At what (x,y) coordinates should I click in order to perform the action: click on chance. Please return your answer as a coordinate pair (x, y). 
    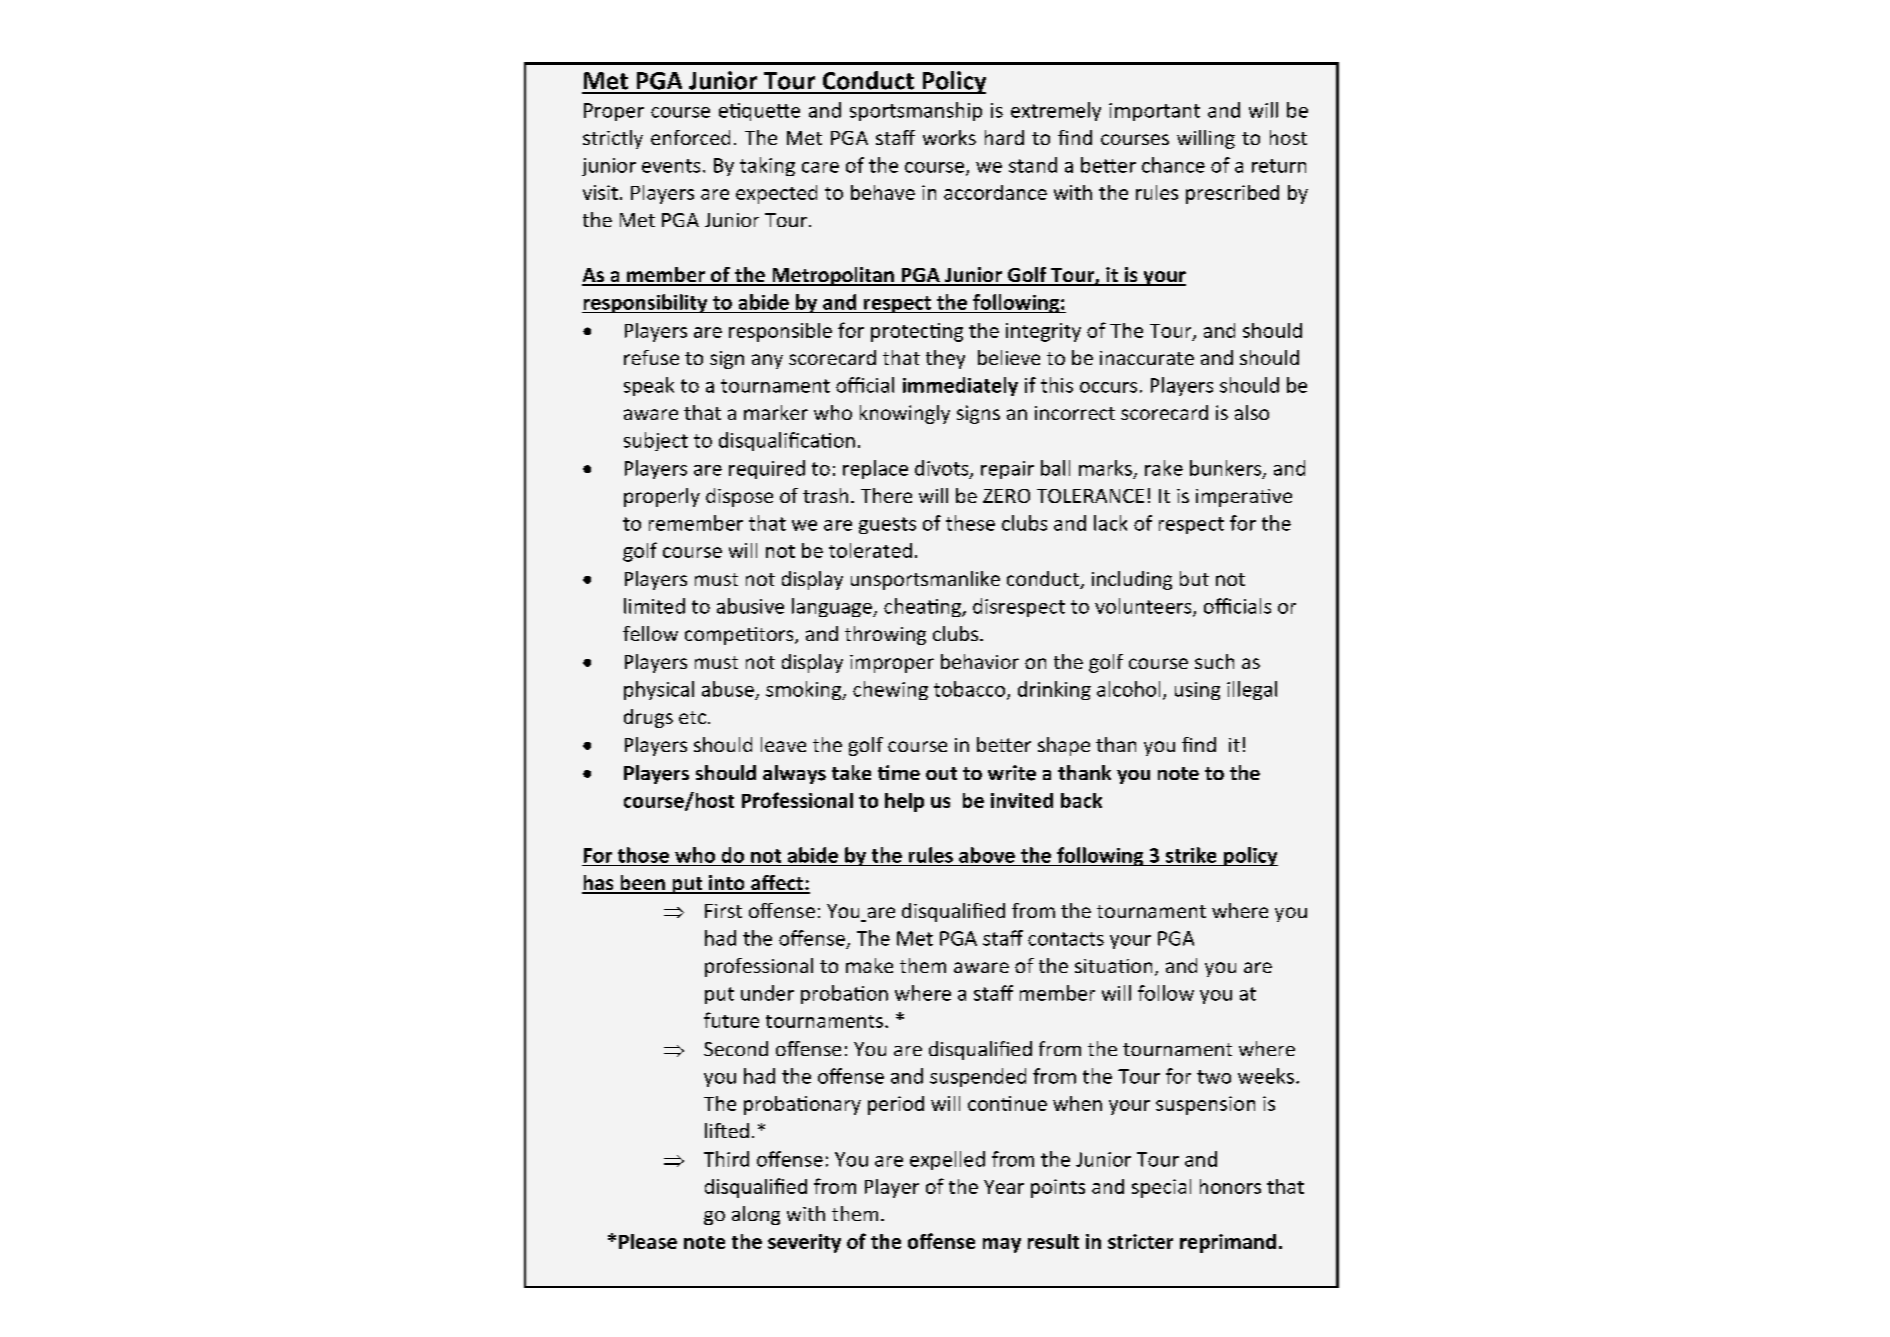
    Looking at the image, I should click on (1173, 165).
